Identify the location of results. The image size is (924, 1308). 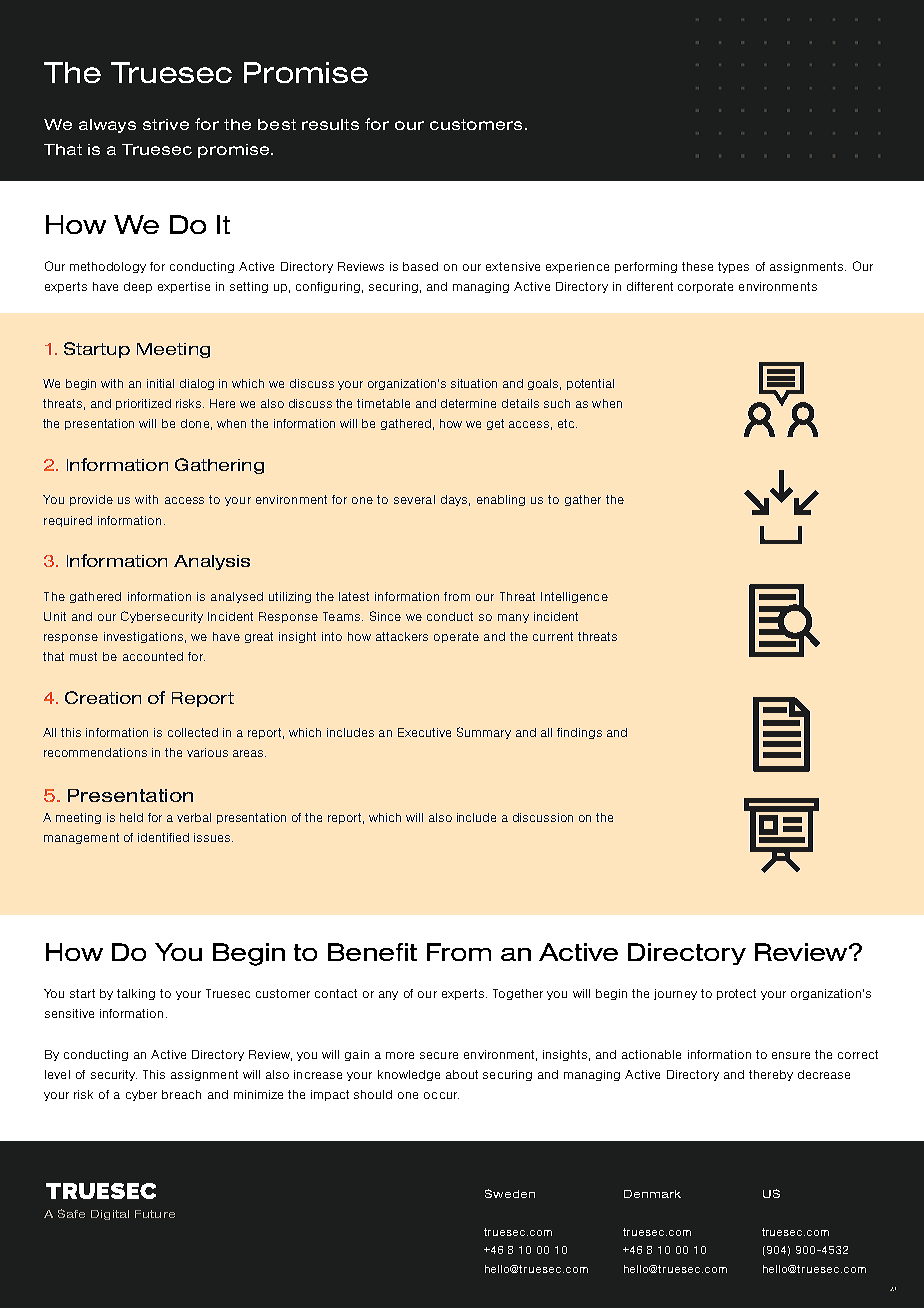
(330, 124).
